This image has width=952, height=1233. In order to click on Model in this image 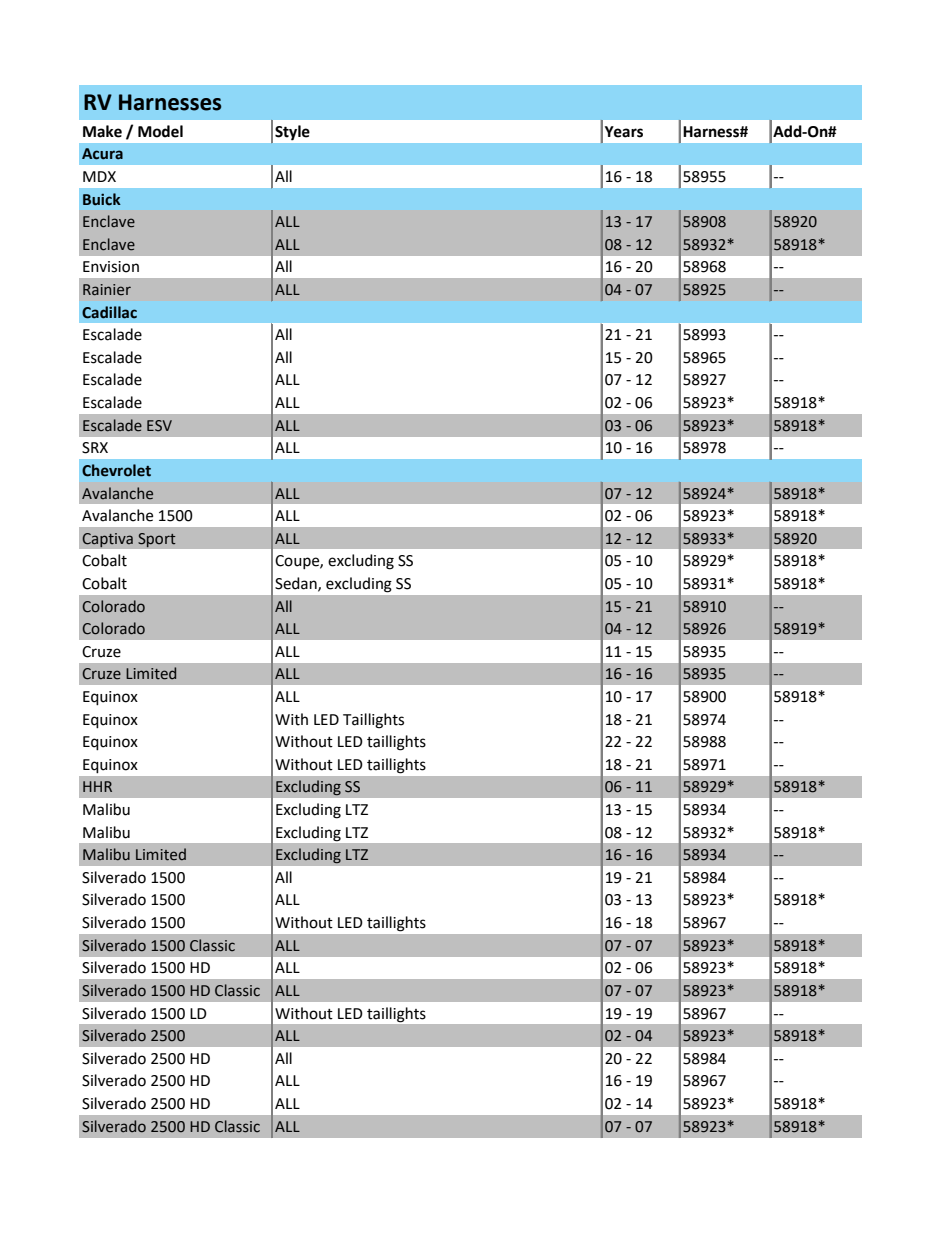, I will do `click(160, 131)`.
